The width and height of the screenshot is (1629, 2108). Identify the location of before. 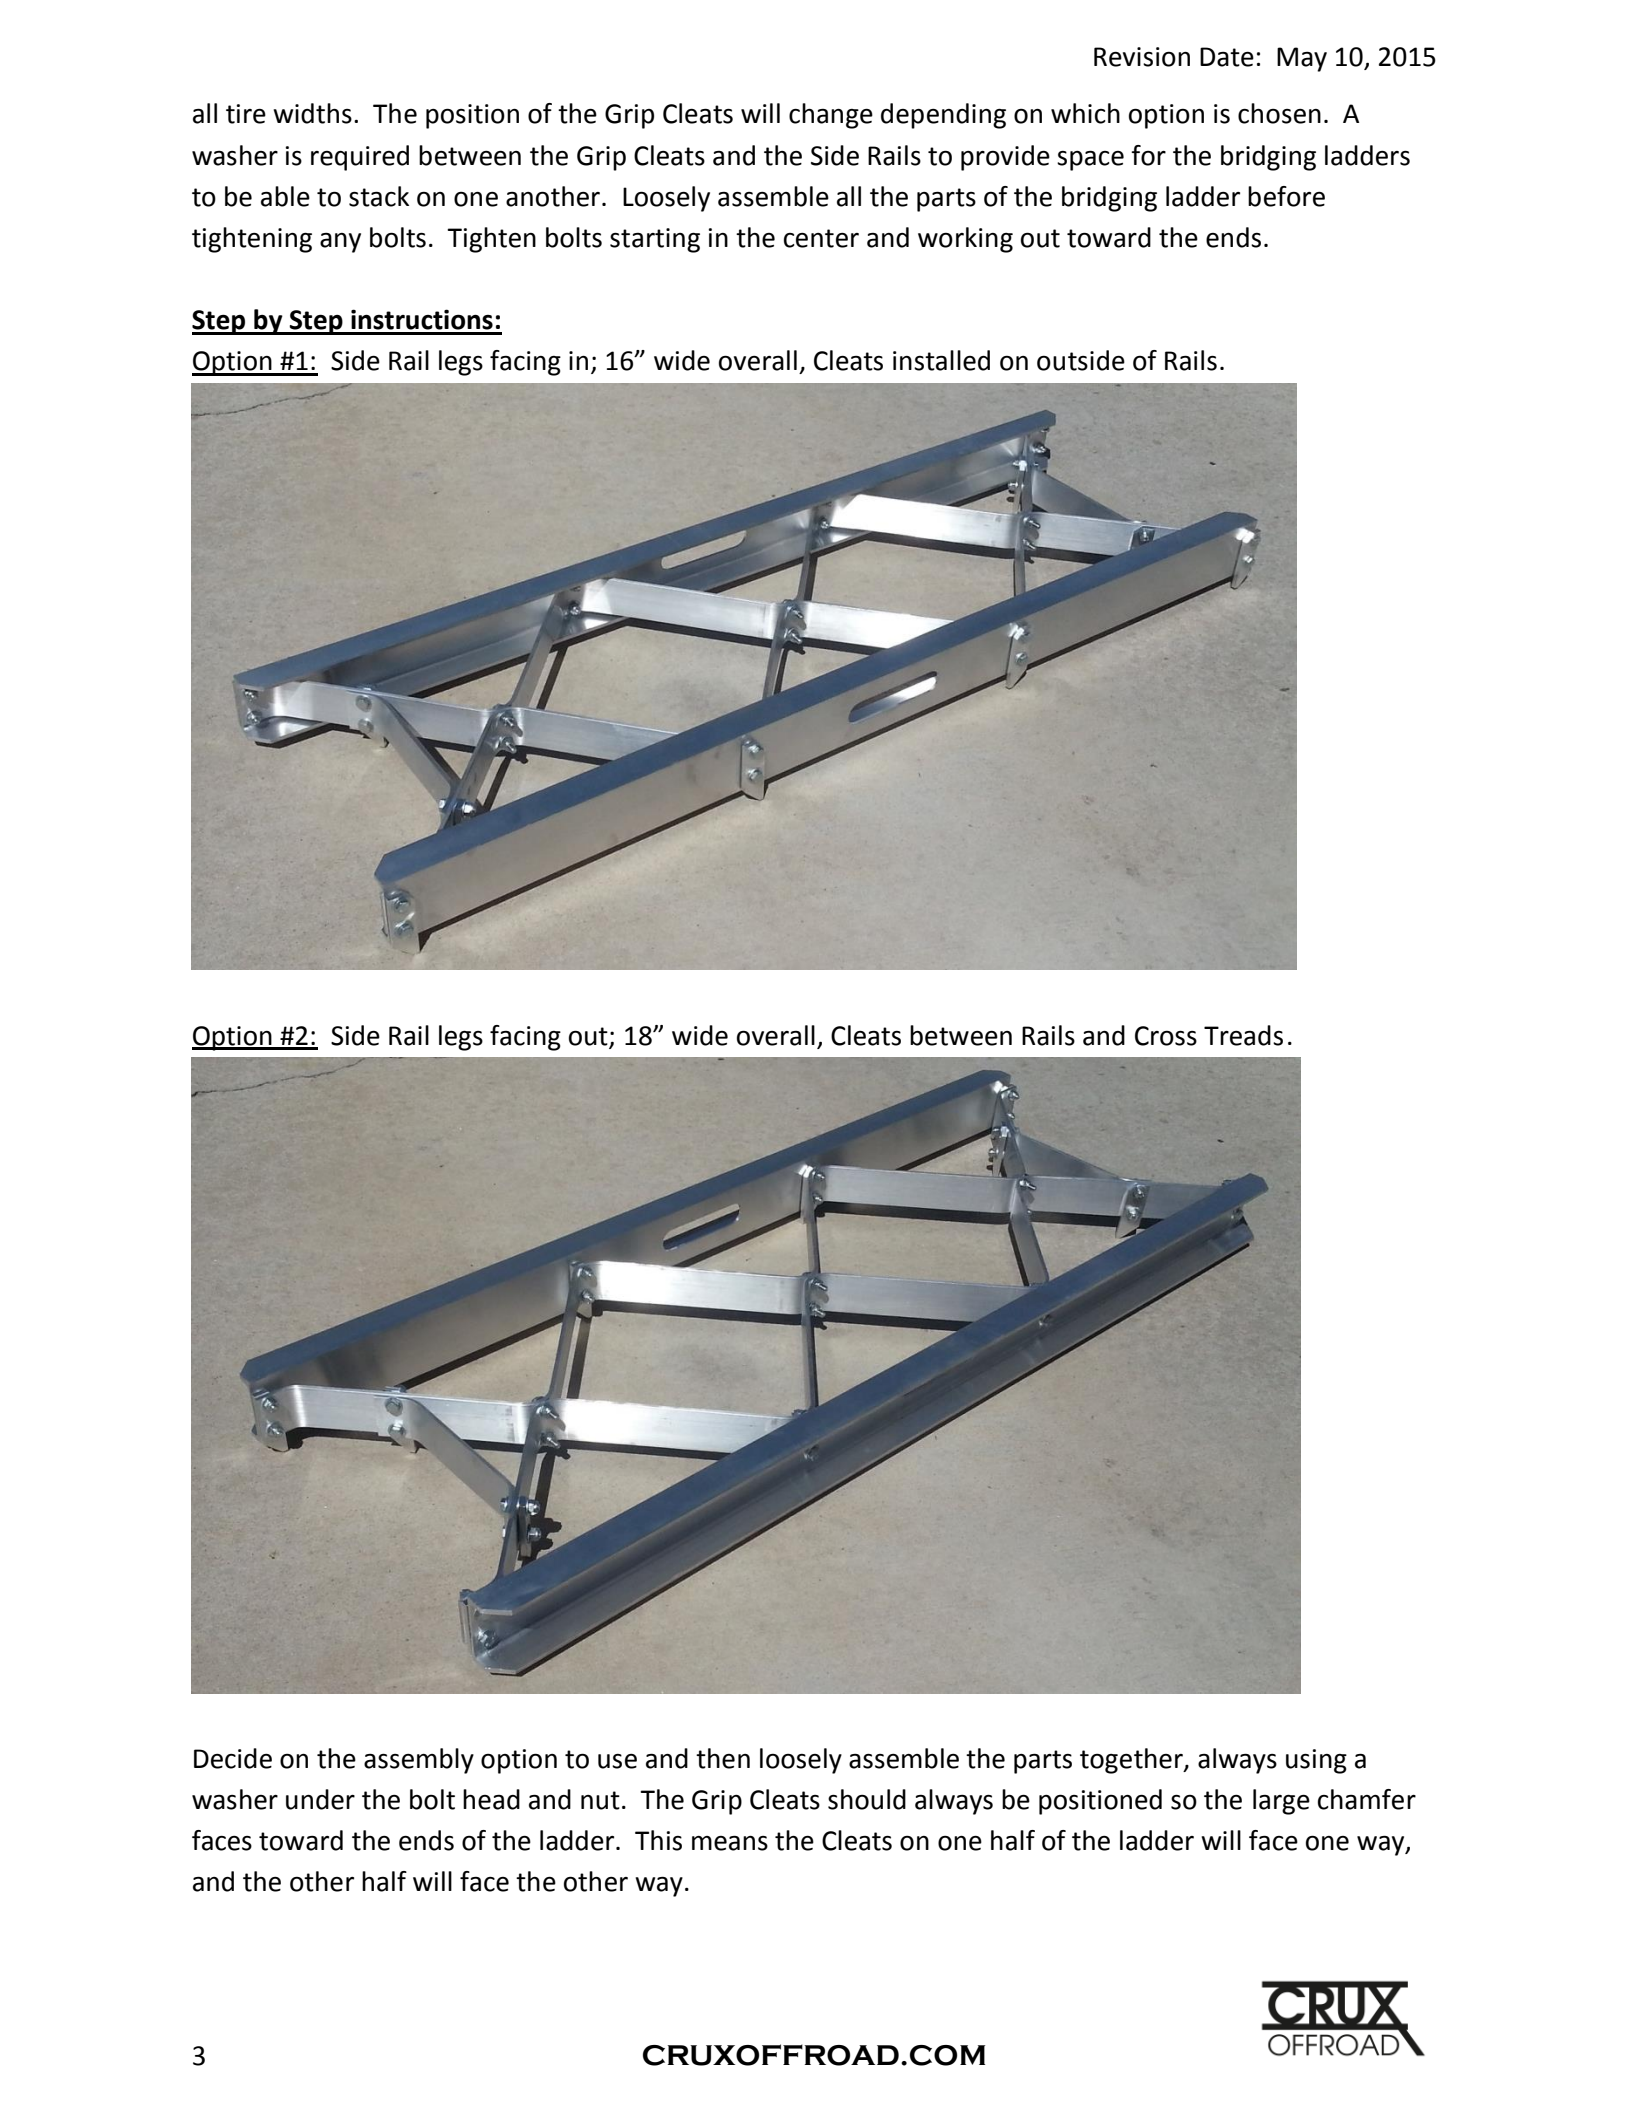
(1286, 196).
